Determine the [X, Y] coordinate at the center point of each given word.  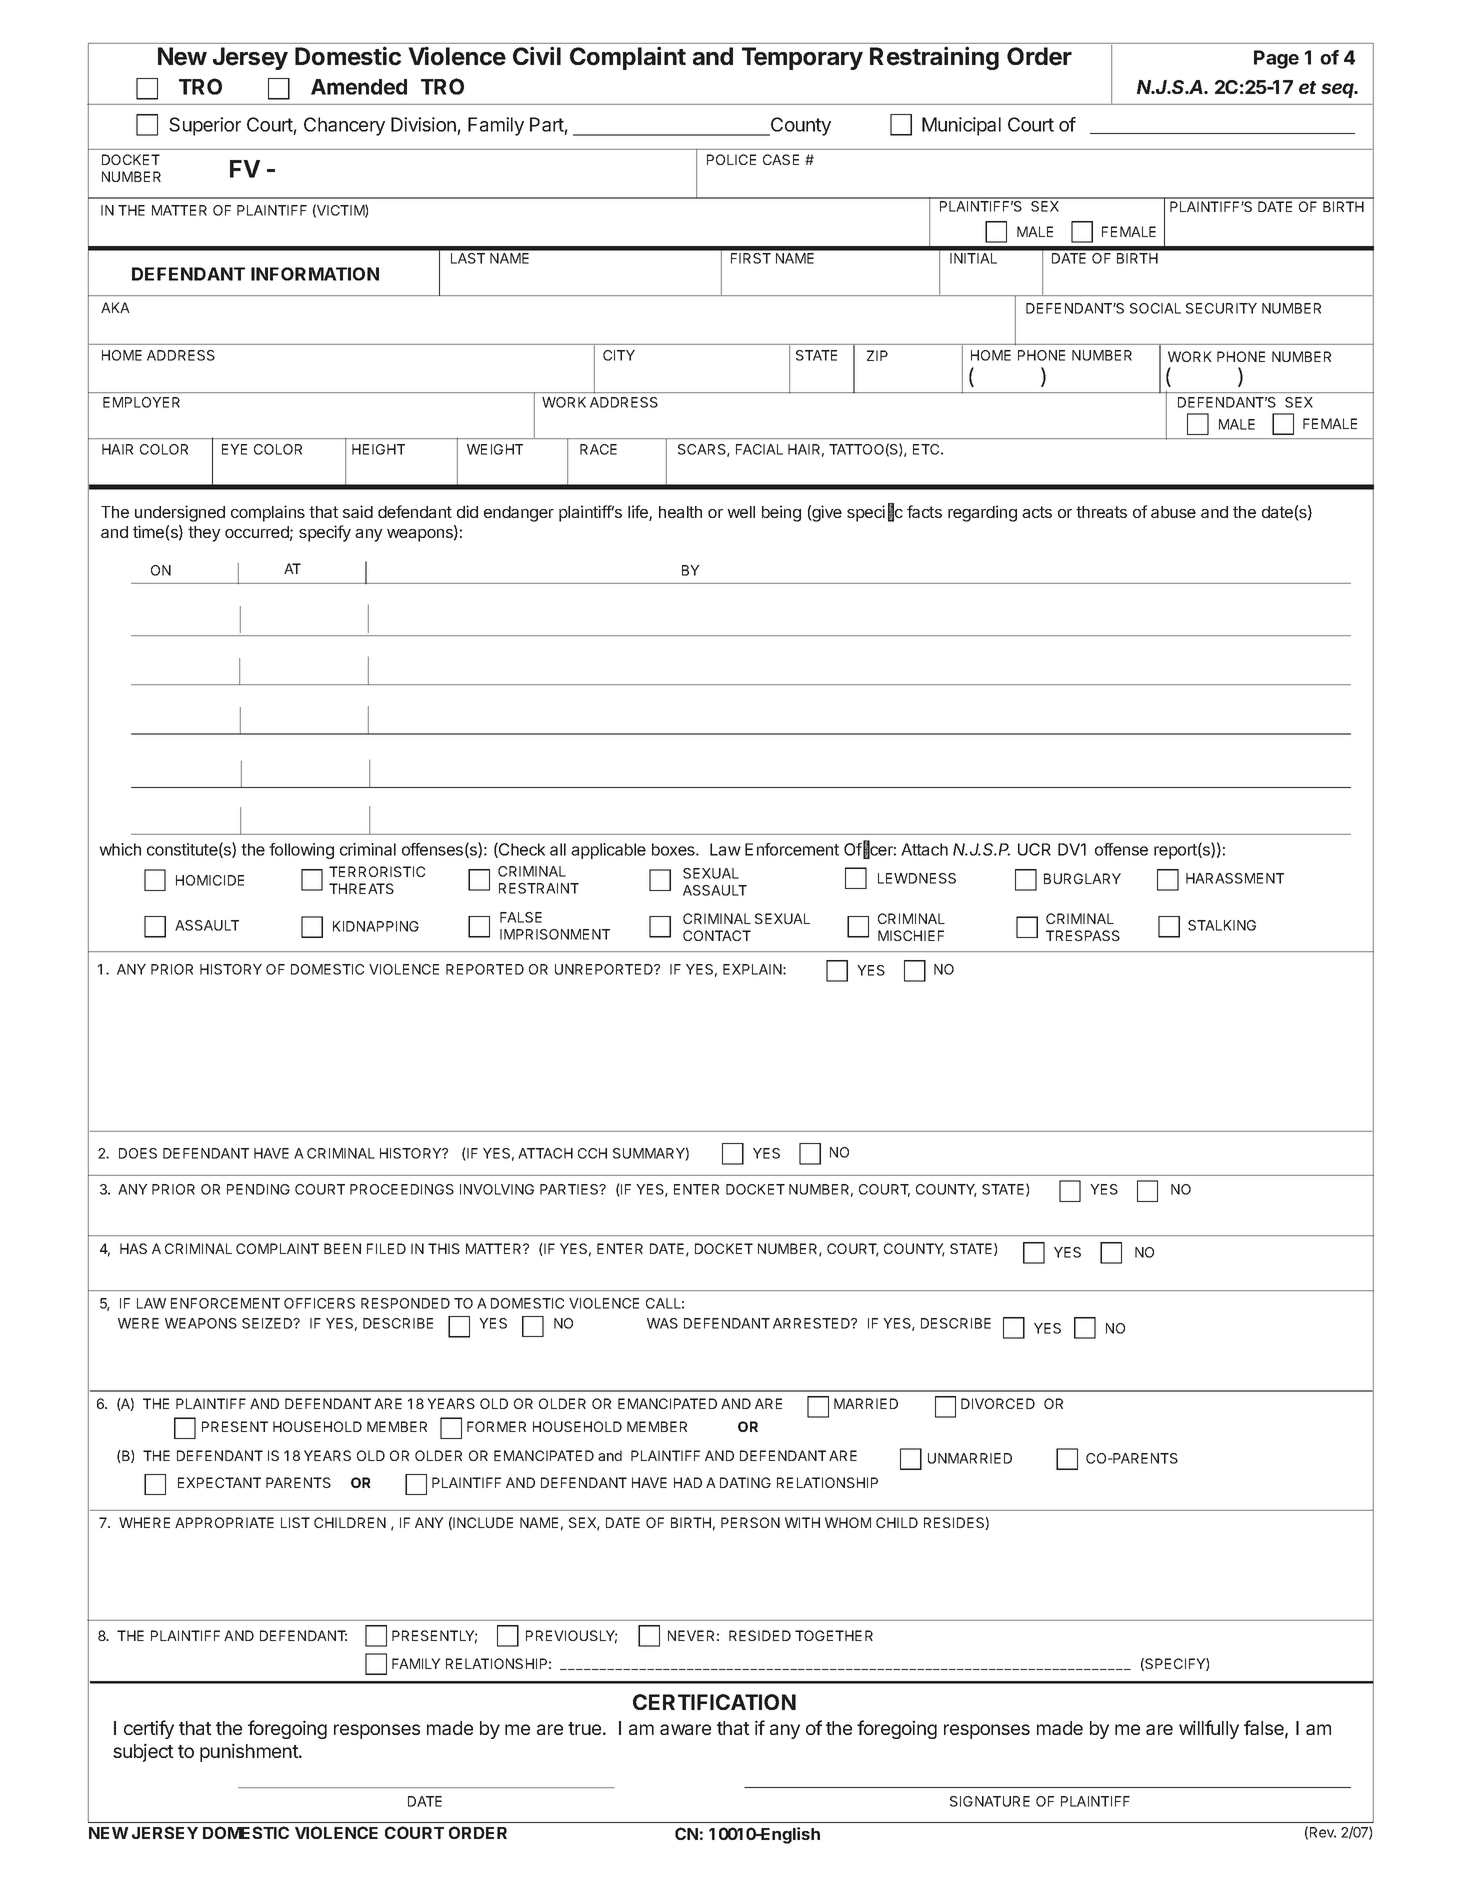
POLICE [731, 159]
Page [1276, 59]
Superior [205, 126]
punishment [250, 1752]
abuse [1173, 512]
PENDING [258, 1189]
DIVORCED [998, 1403]
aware [685, 1729]
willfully [1209, 1729]
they [204, 534]
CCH [592, 1153]
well [741, 512]
